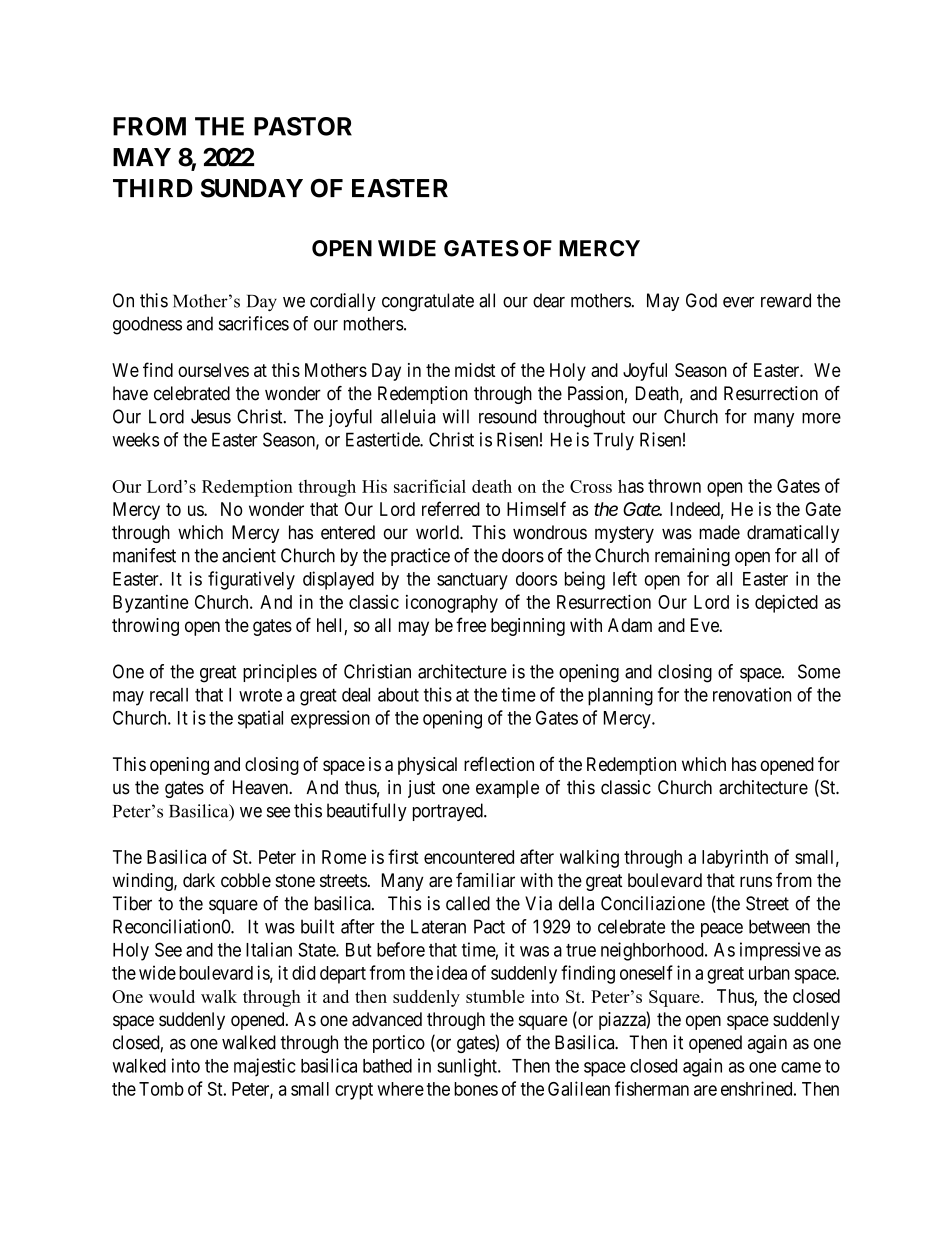 This document has width=952, height=1233. I want to click on came, so click(801, 1067).
